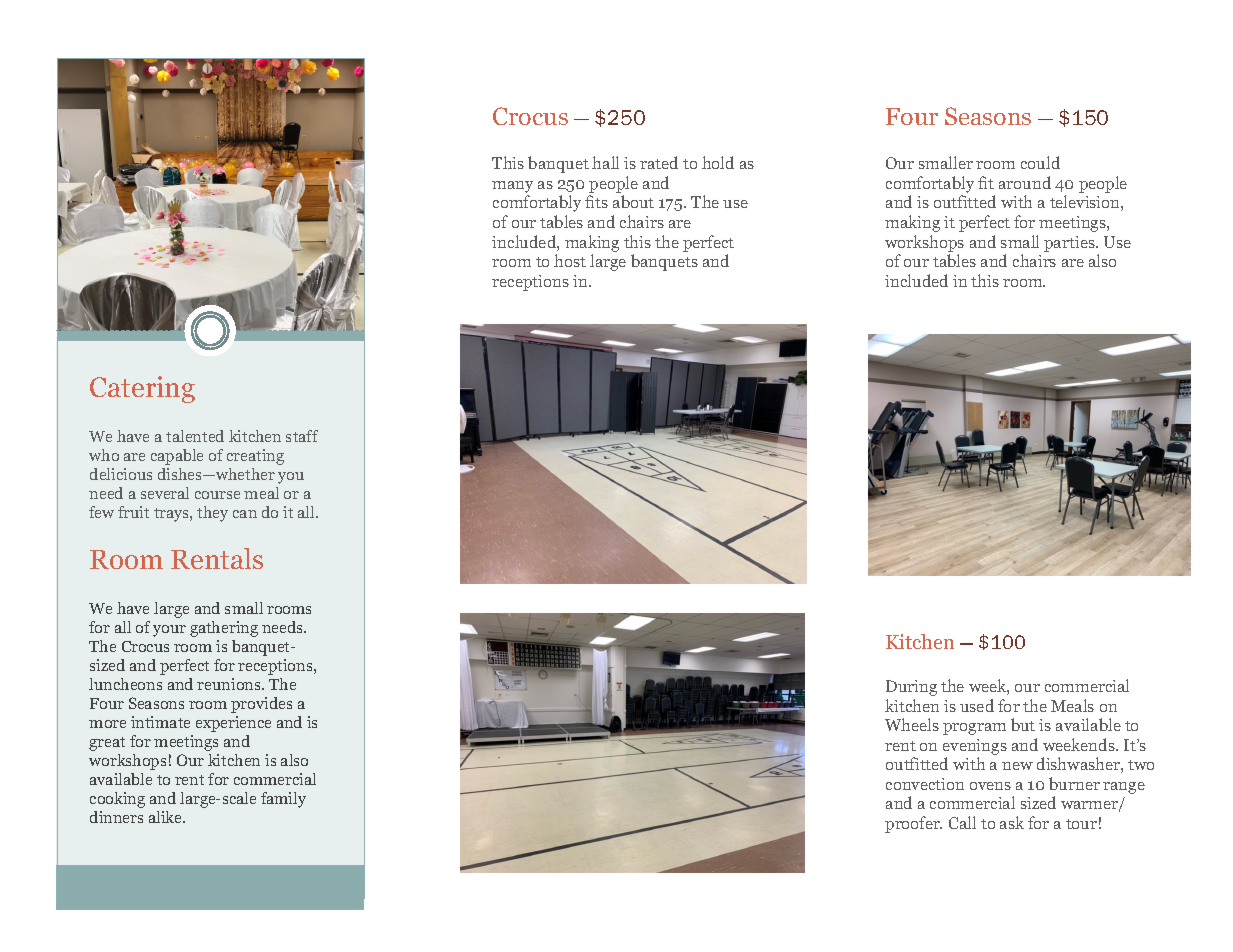 Image resolution: width=1233 pixels, height=952 pixels. I want to click on can, so click(245, 514).
